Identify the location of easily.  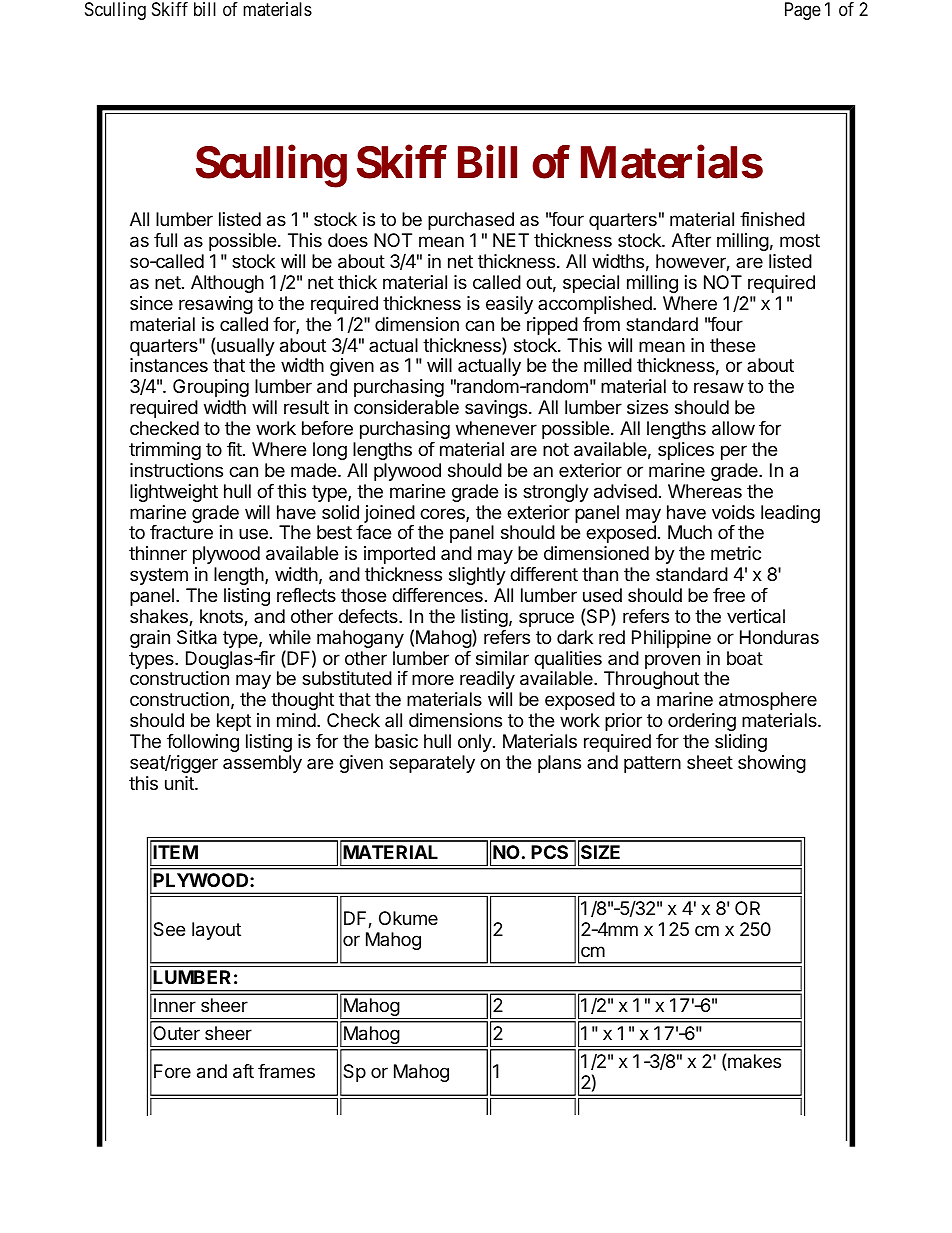
(509, 305).
